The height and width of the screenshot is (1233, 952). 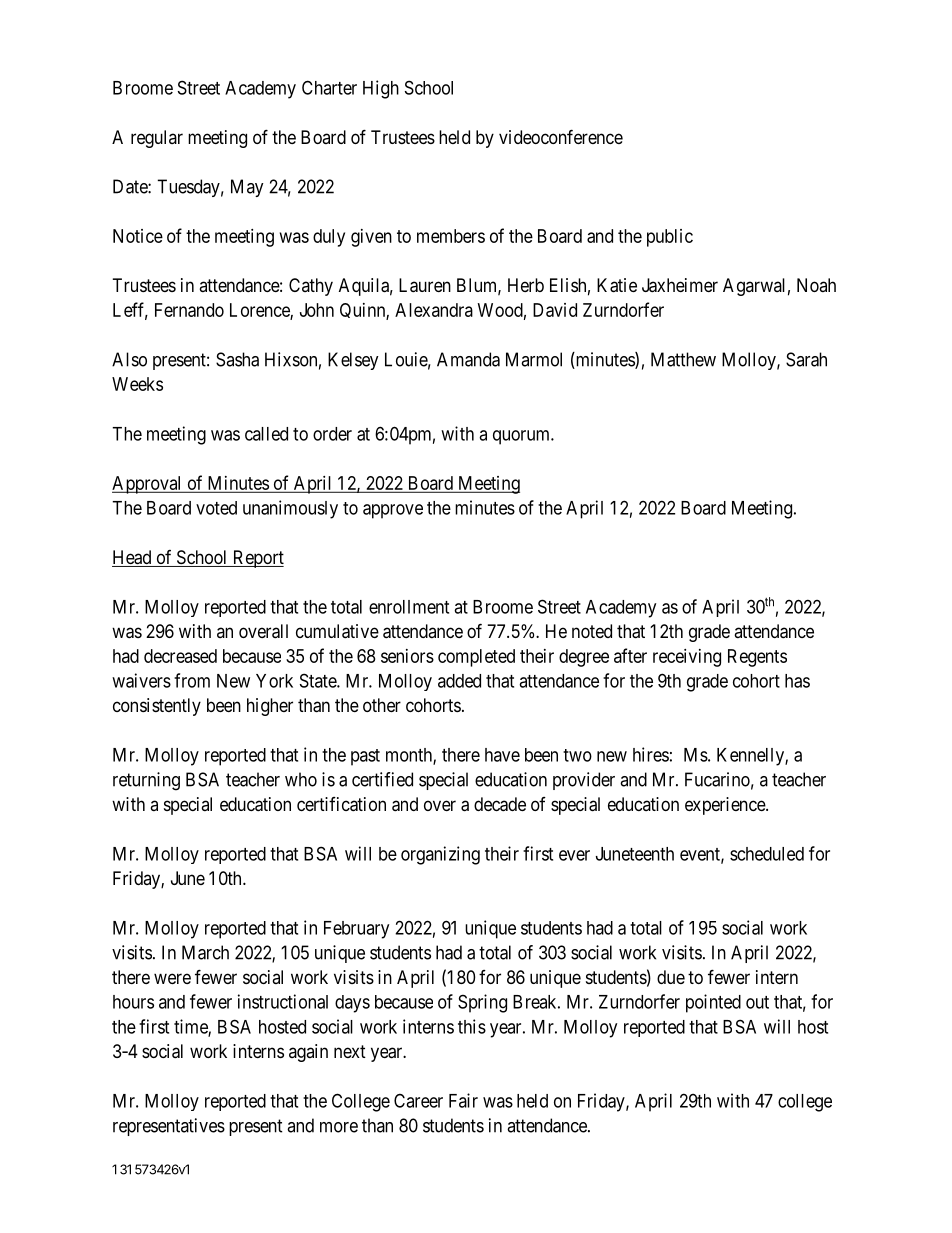 I want to click on public, so click(x=670, y=238).
